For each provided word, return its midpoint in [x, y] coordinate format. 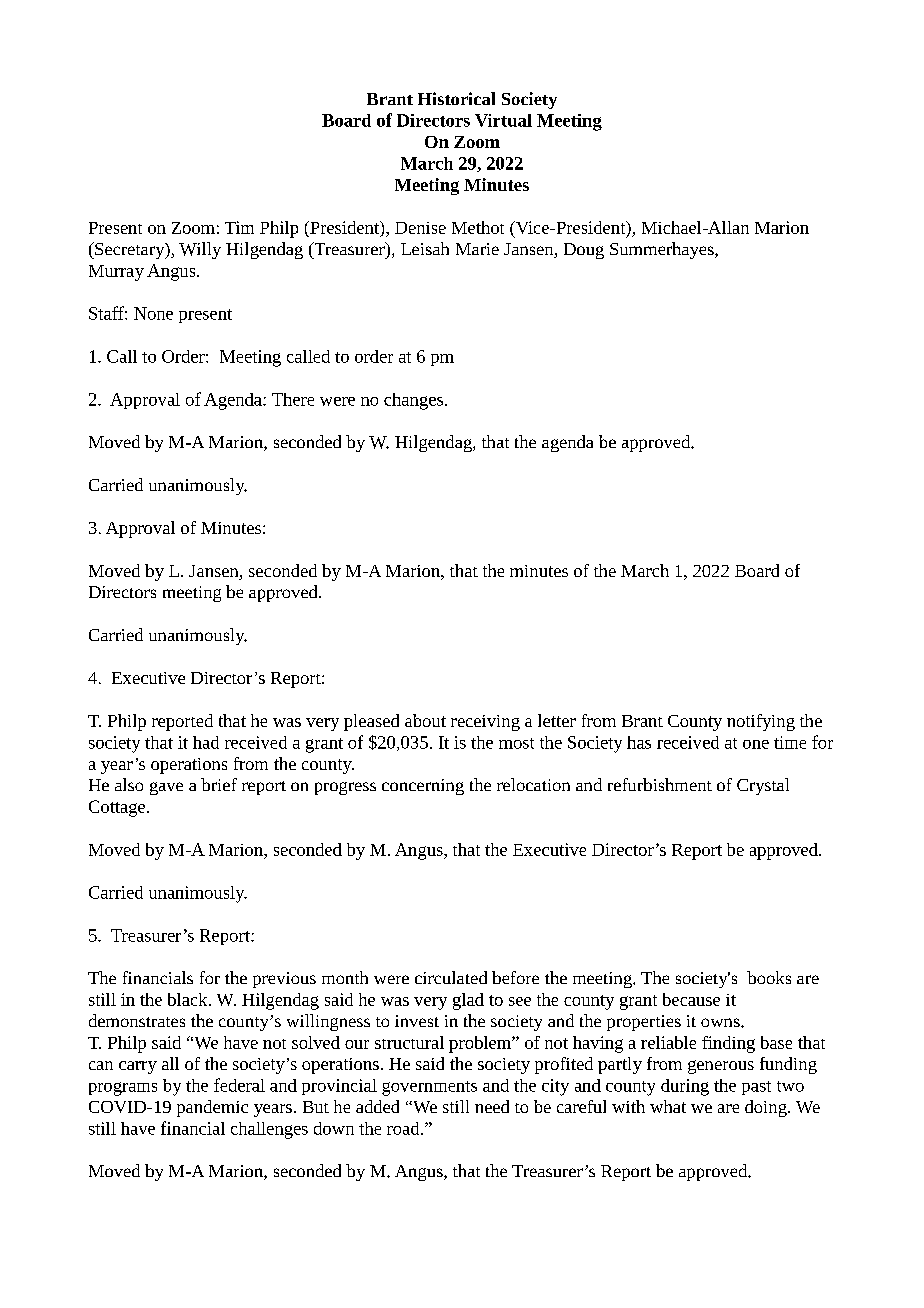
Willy [200, 250]
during [685, 1087]
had [206, 742]
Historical [456, 98]
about [425, 720]
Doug [584, 251]
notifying [761, 722]
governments [429, 1088]
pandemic [212, 1108]
